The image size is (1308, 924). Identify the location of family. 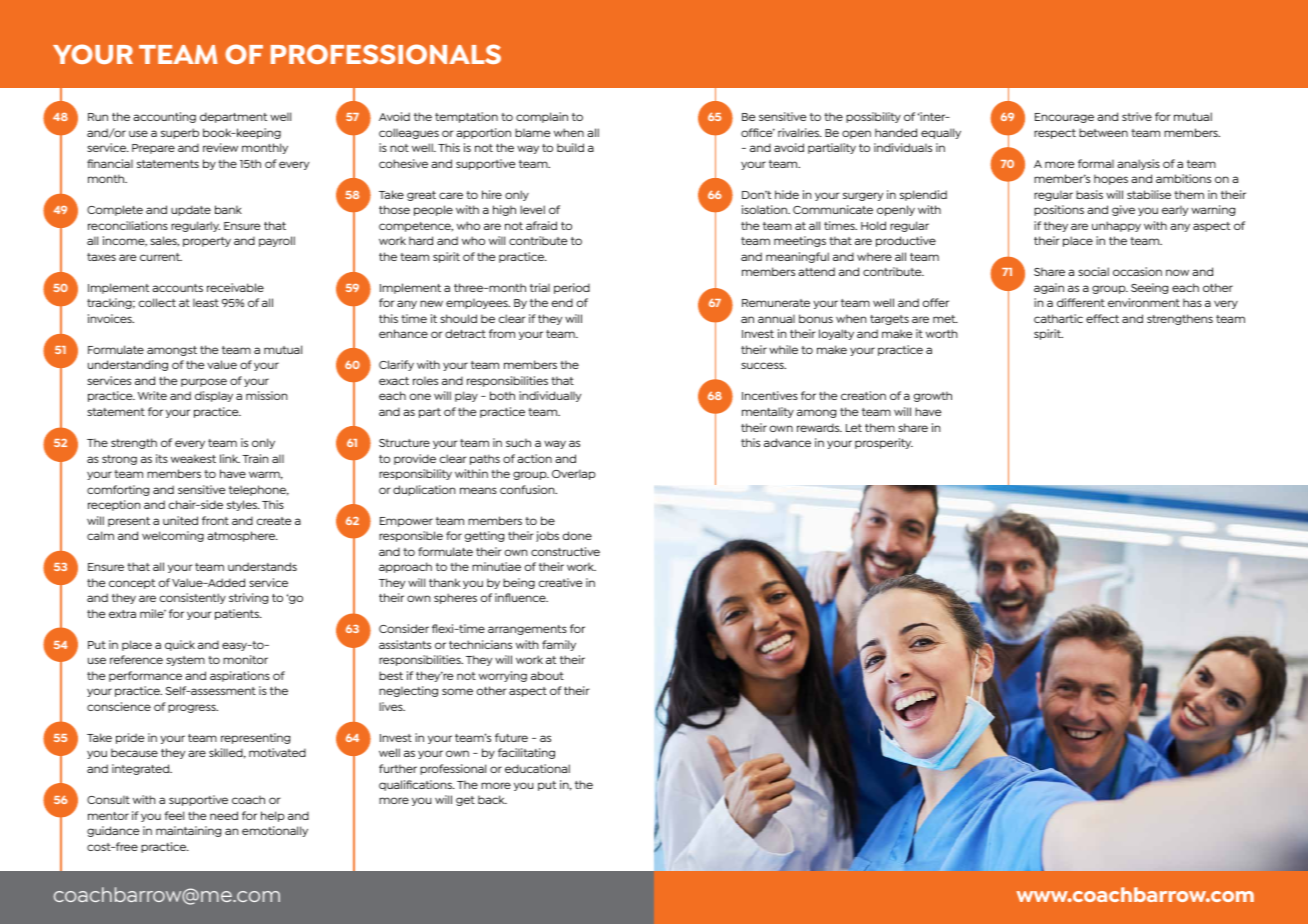
(559, 645).
